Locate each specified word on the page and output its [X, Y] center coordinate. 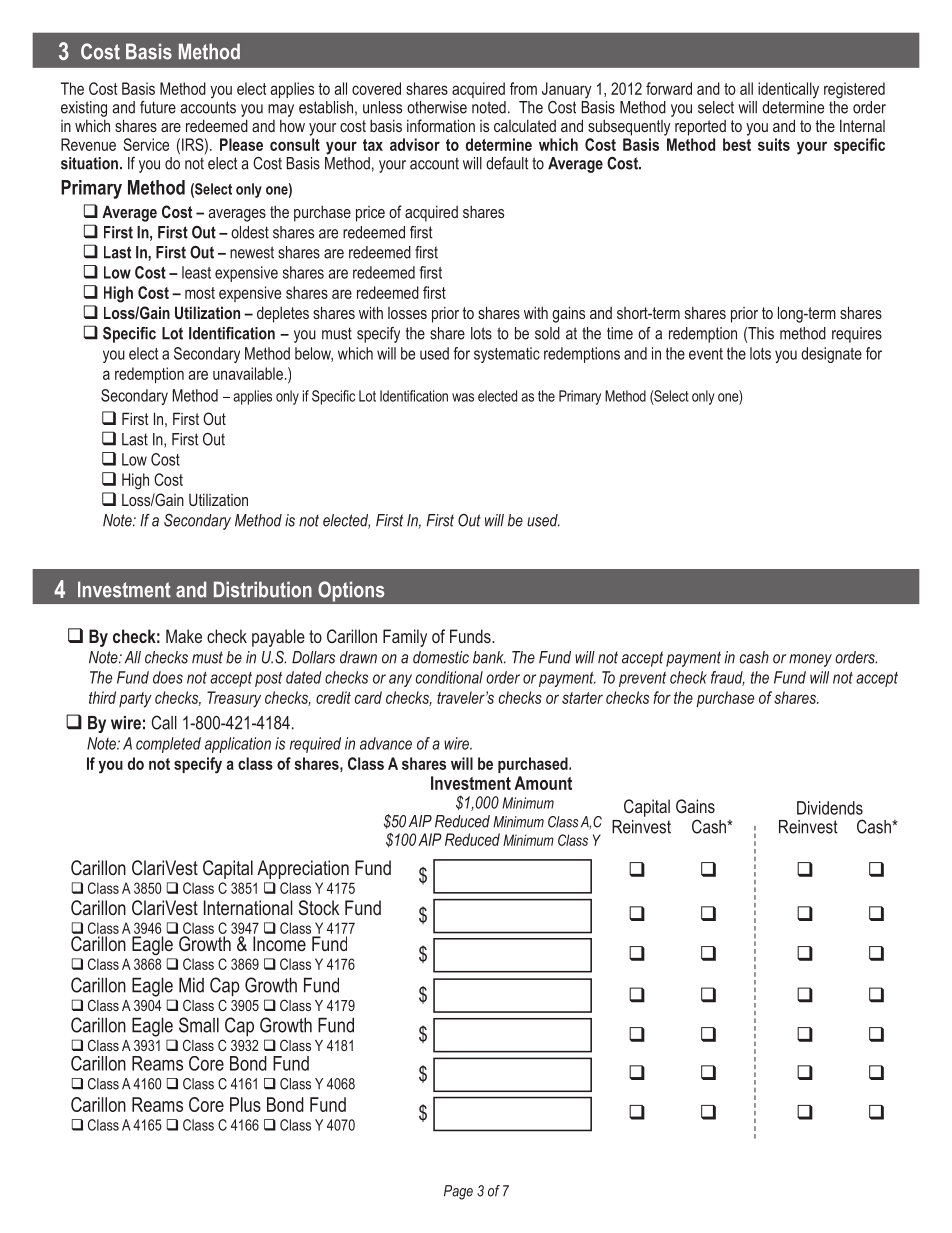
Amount [543, 783]
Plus [245, 1104]
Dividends [830, 808]
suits [774, 144]
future [158, 107]
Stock [319, 908]
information [441, 125]
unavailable [248, 373]
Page [458, 1192]
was [463, 397]
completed [168, 745]
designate [831, 355]
